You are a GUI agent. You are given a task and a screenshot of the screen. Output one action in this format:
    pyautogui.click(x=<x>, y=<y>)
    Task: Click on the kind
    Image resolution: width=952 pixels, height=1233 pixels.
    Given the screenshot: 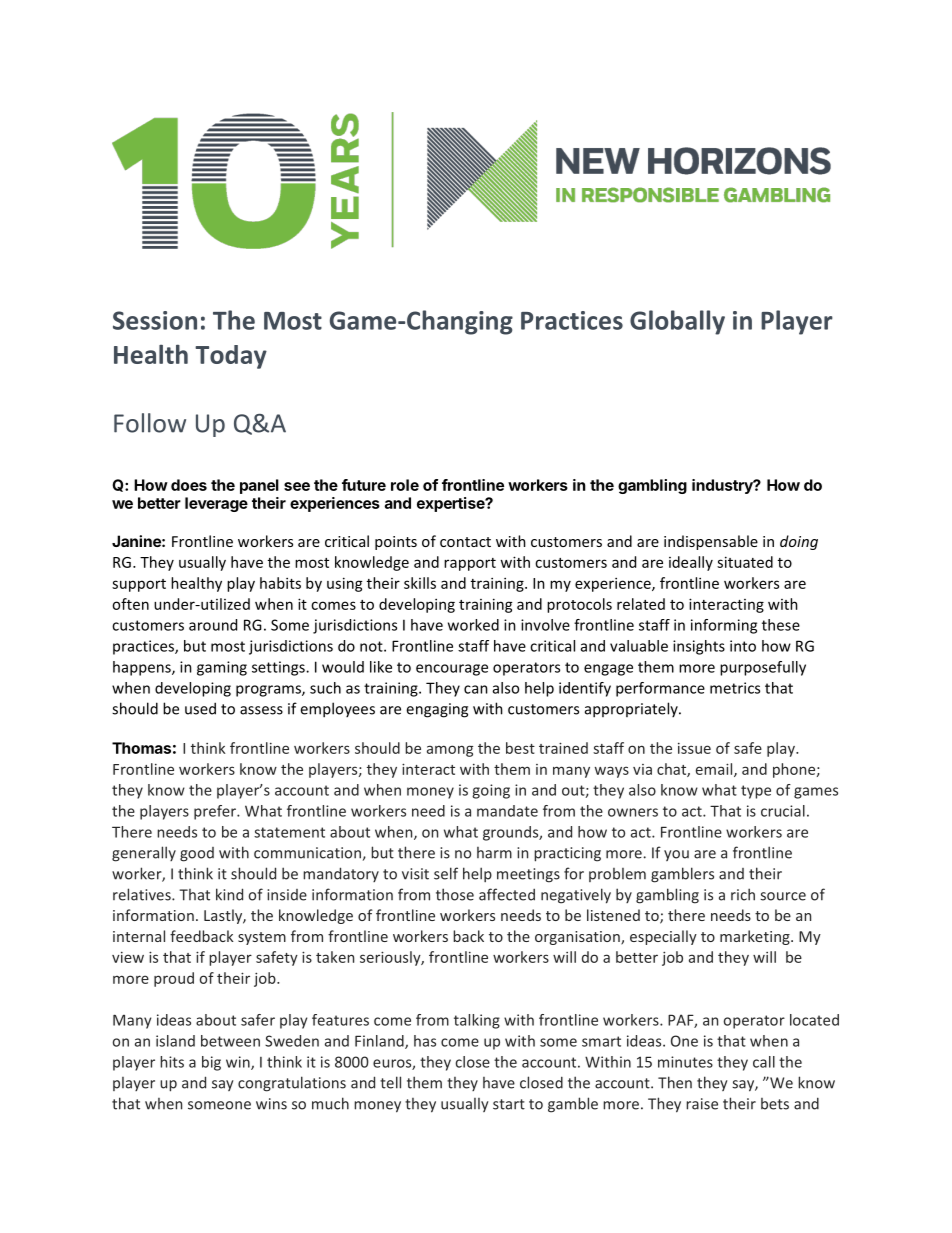 What is the action you would take?
    pyautogui.click(x=229, y=894)
